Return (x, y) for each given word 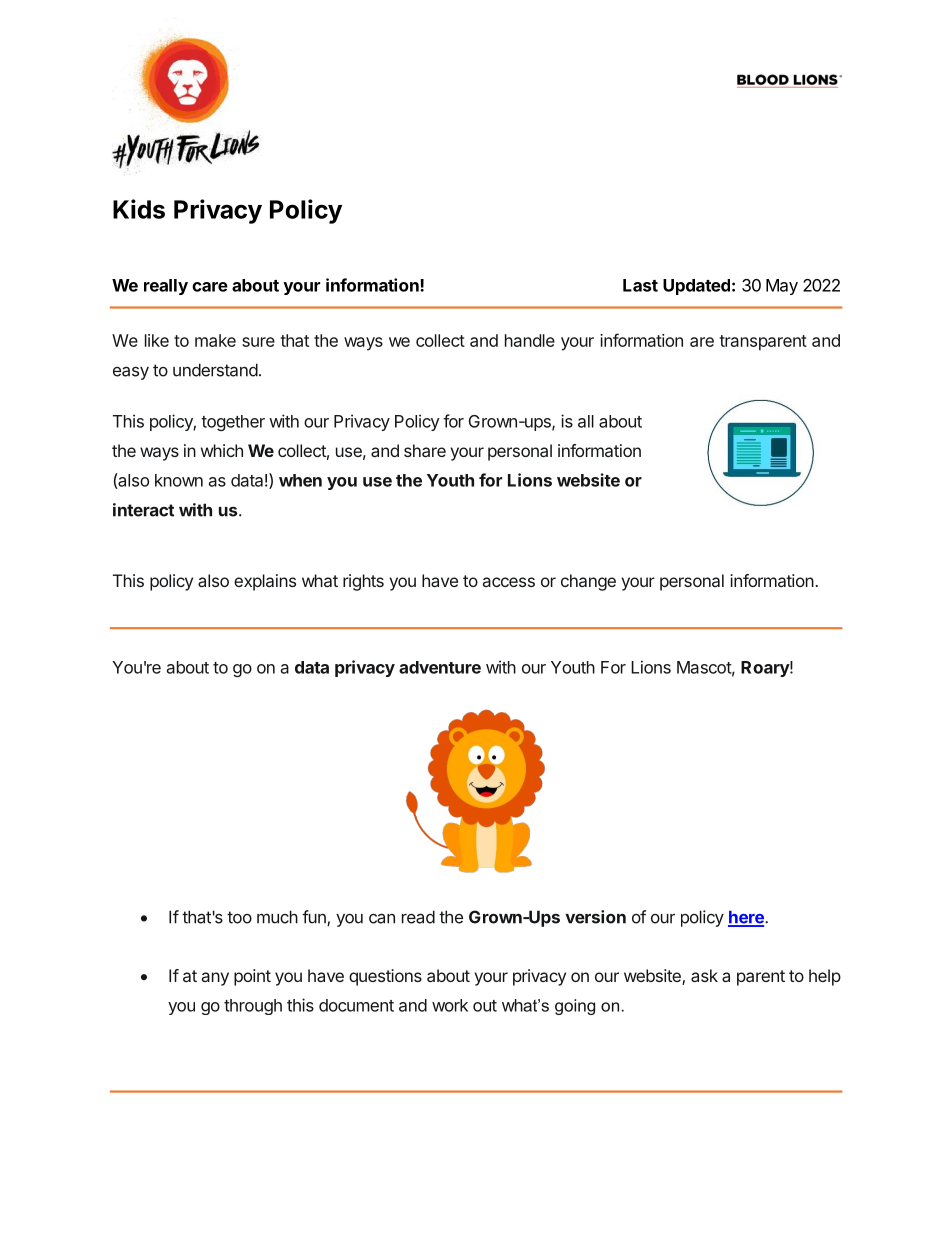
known (179, 480)
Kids (139, 209)
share (425, 450)
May (782, 287)
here (747, 918)
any (215, 979)
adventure (440, 667)
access (509, 582)
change (588, 582)
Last (640, 285)
